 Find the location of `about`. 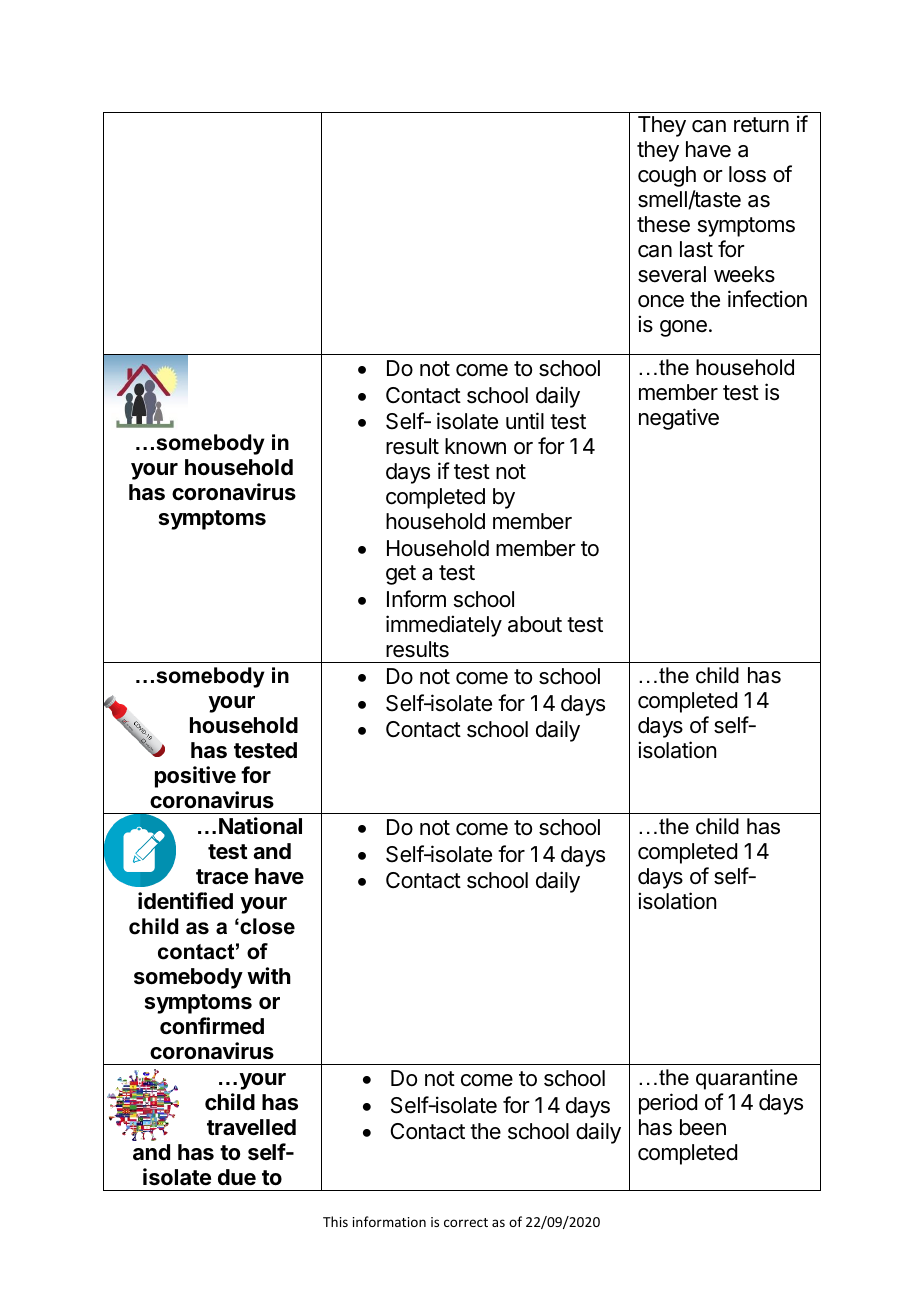

about is located at coordinates (535, 624).
